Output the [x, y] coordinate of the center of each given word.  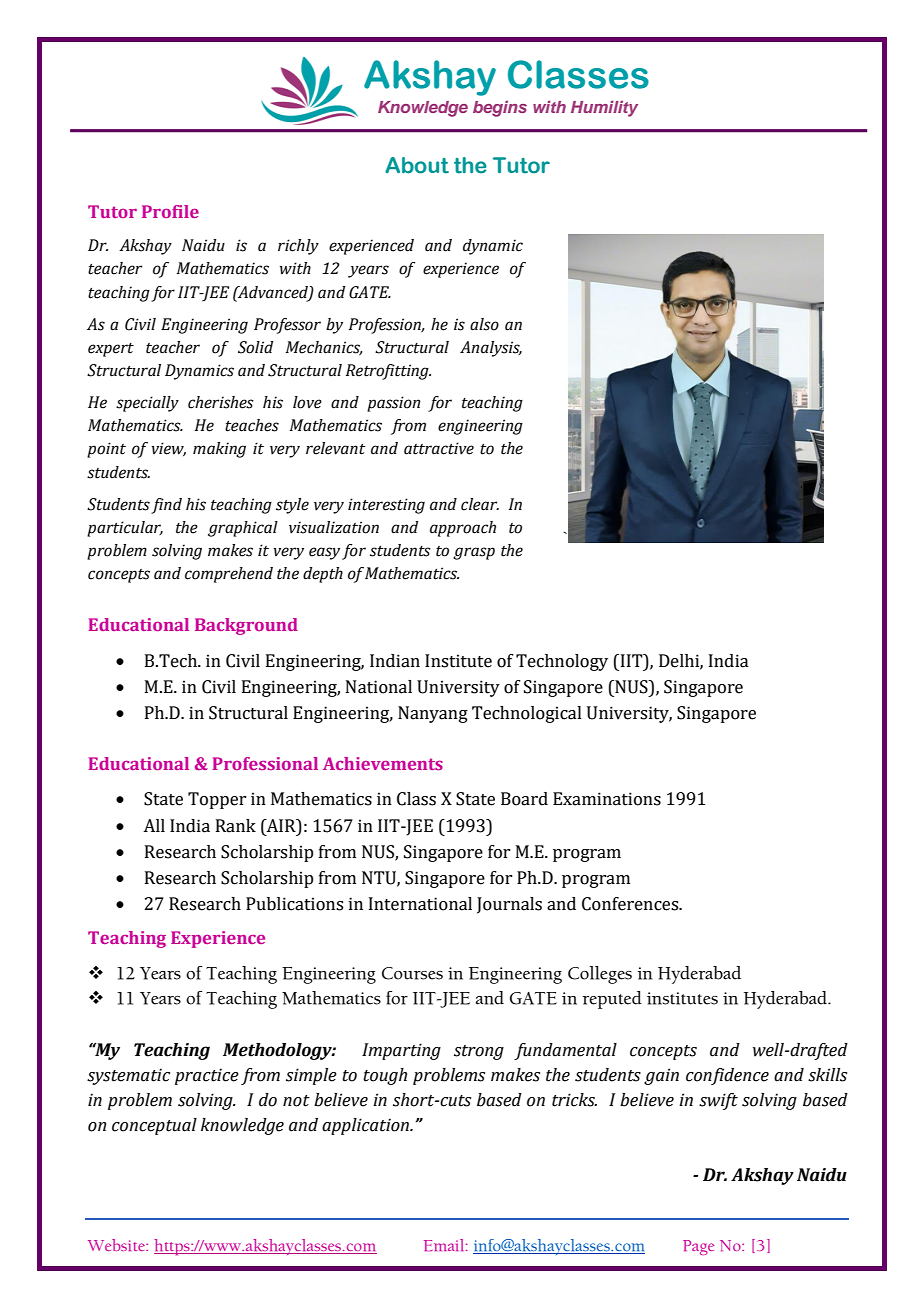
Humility [604, 109]
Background [246, 626]
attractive [439, 448]
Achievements [383, 763]
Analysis [491, 349]
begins [500, 109]
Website [117, 1245]
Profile [170, 211]
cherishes [221, 402]
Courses [412, 973]
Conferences [631, 904]
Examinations [607, 799]
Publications [294, 904]
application [366, 1126]
